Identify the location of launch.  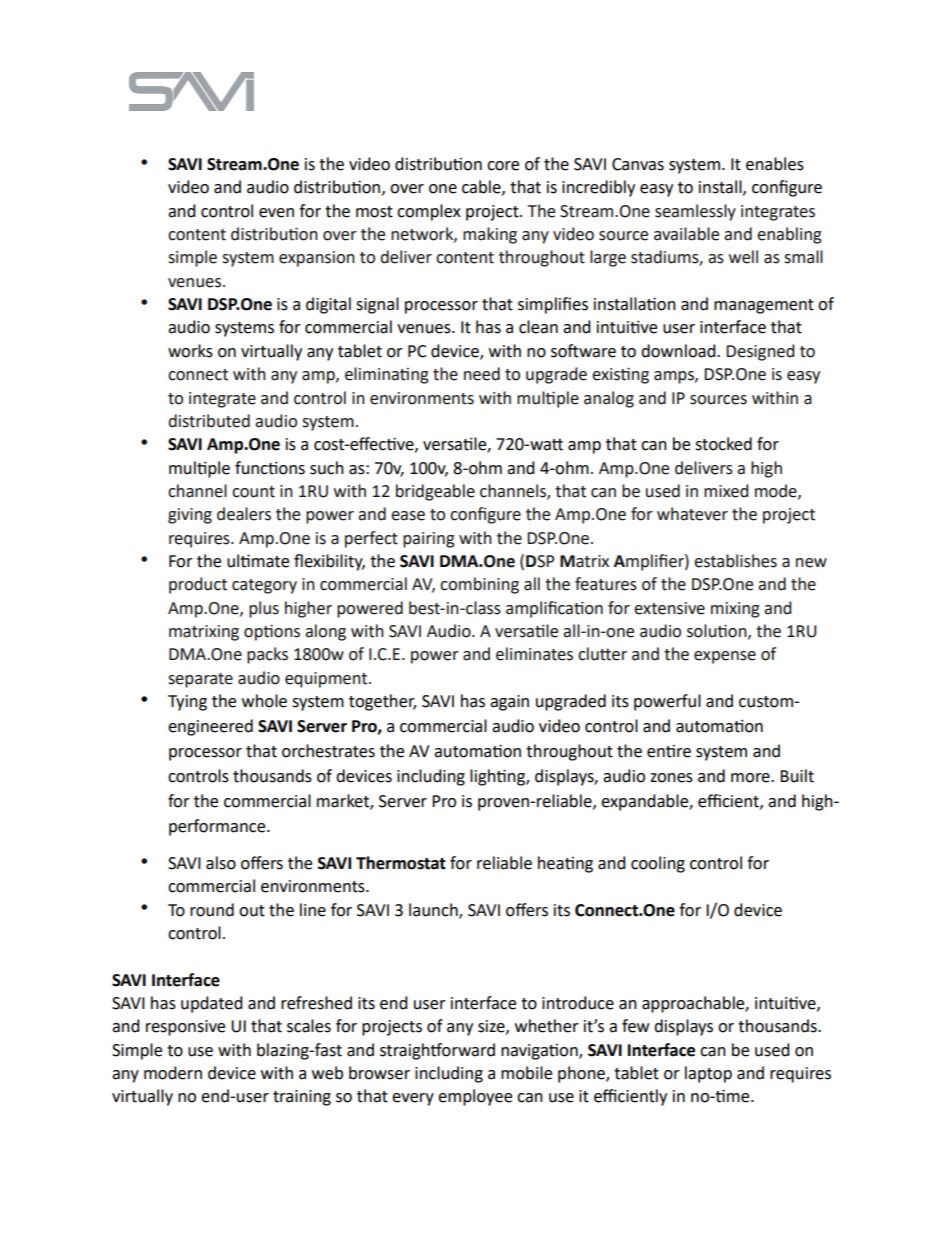
(434, 910).
